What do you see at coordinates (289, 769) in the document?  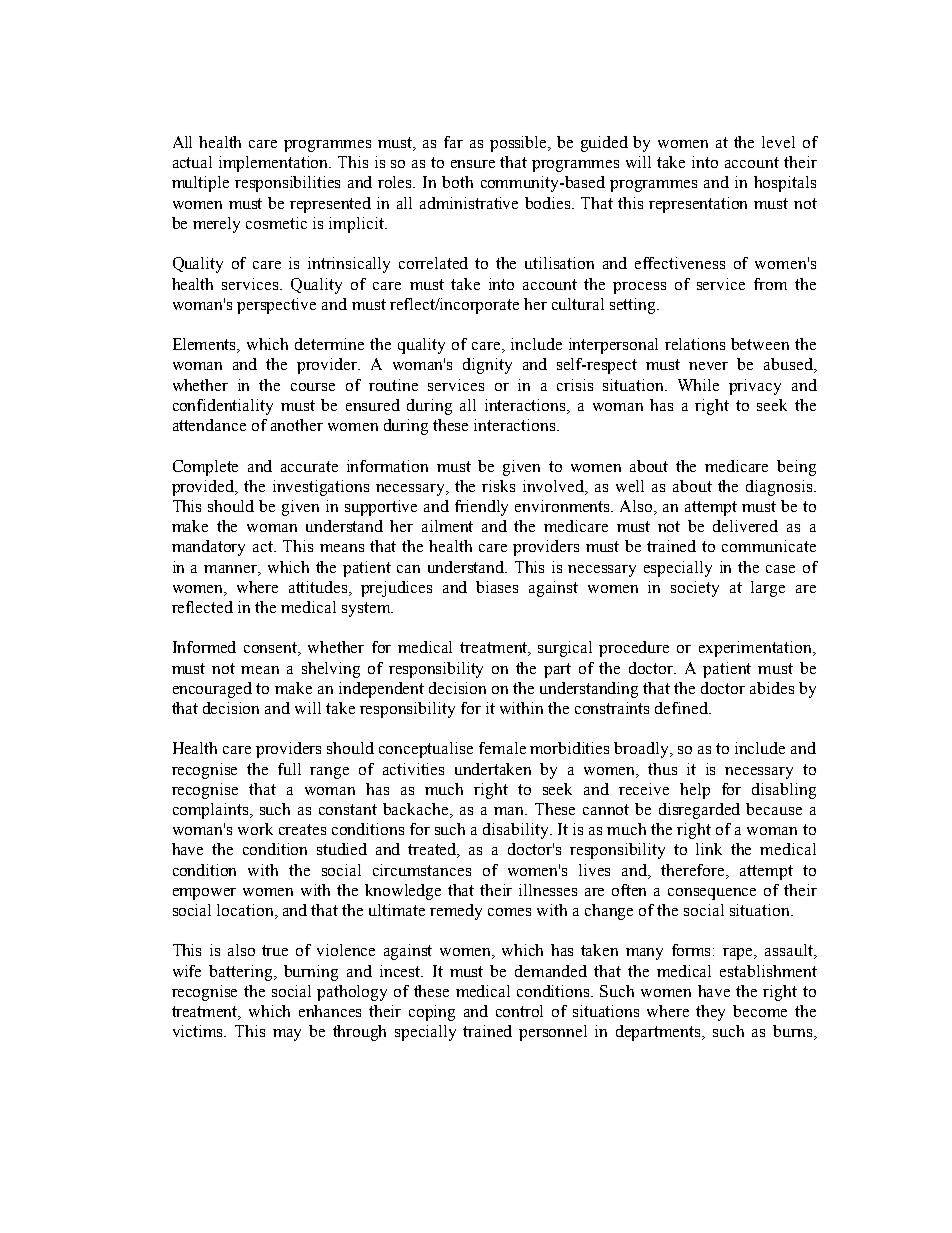 I see `full` at bounding box center [289, 769].
